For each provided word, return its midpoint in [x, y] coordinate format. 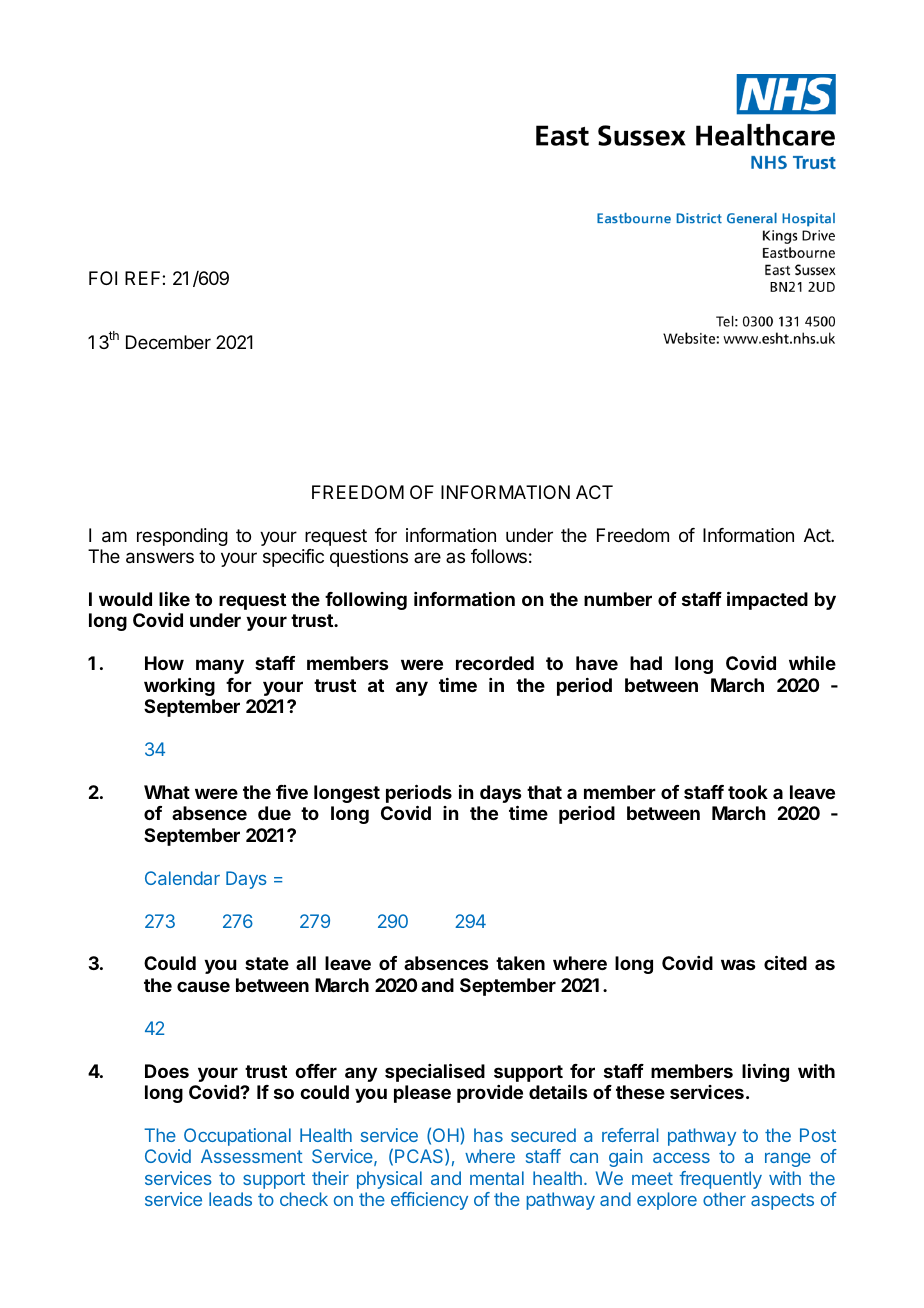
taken [520, 963]
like [174, 599]
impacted [767, 600]
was [738, 964]
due [274, 813]
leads [230, 1199]
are [427, 557]
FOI [103, 278]
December [168, 342]
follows [499, 556]
